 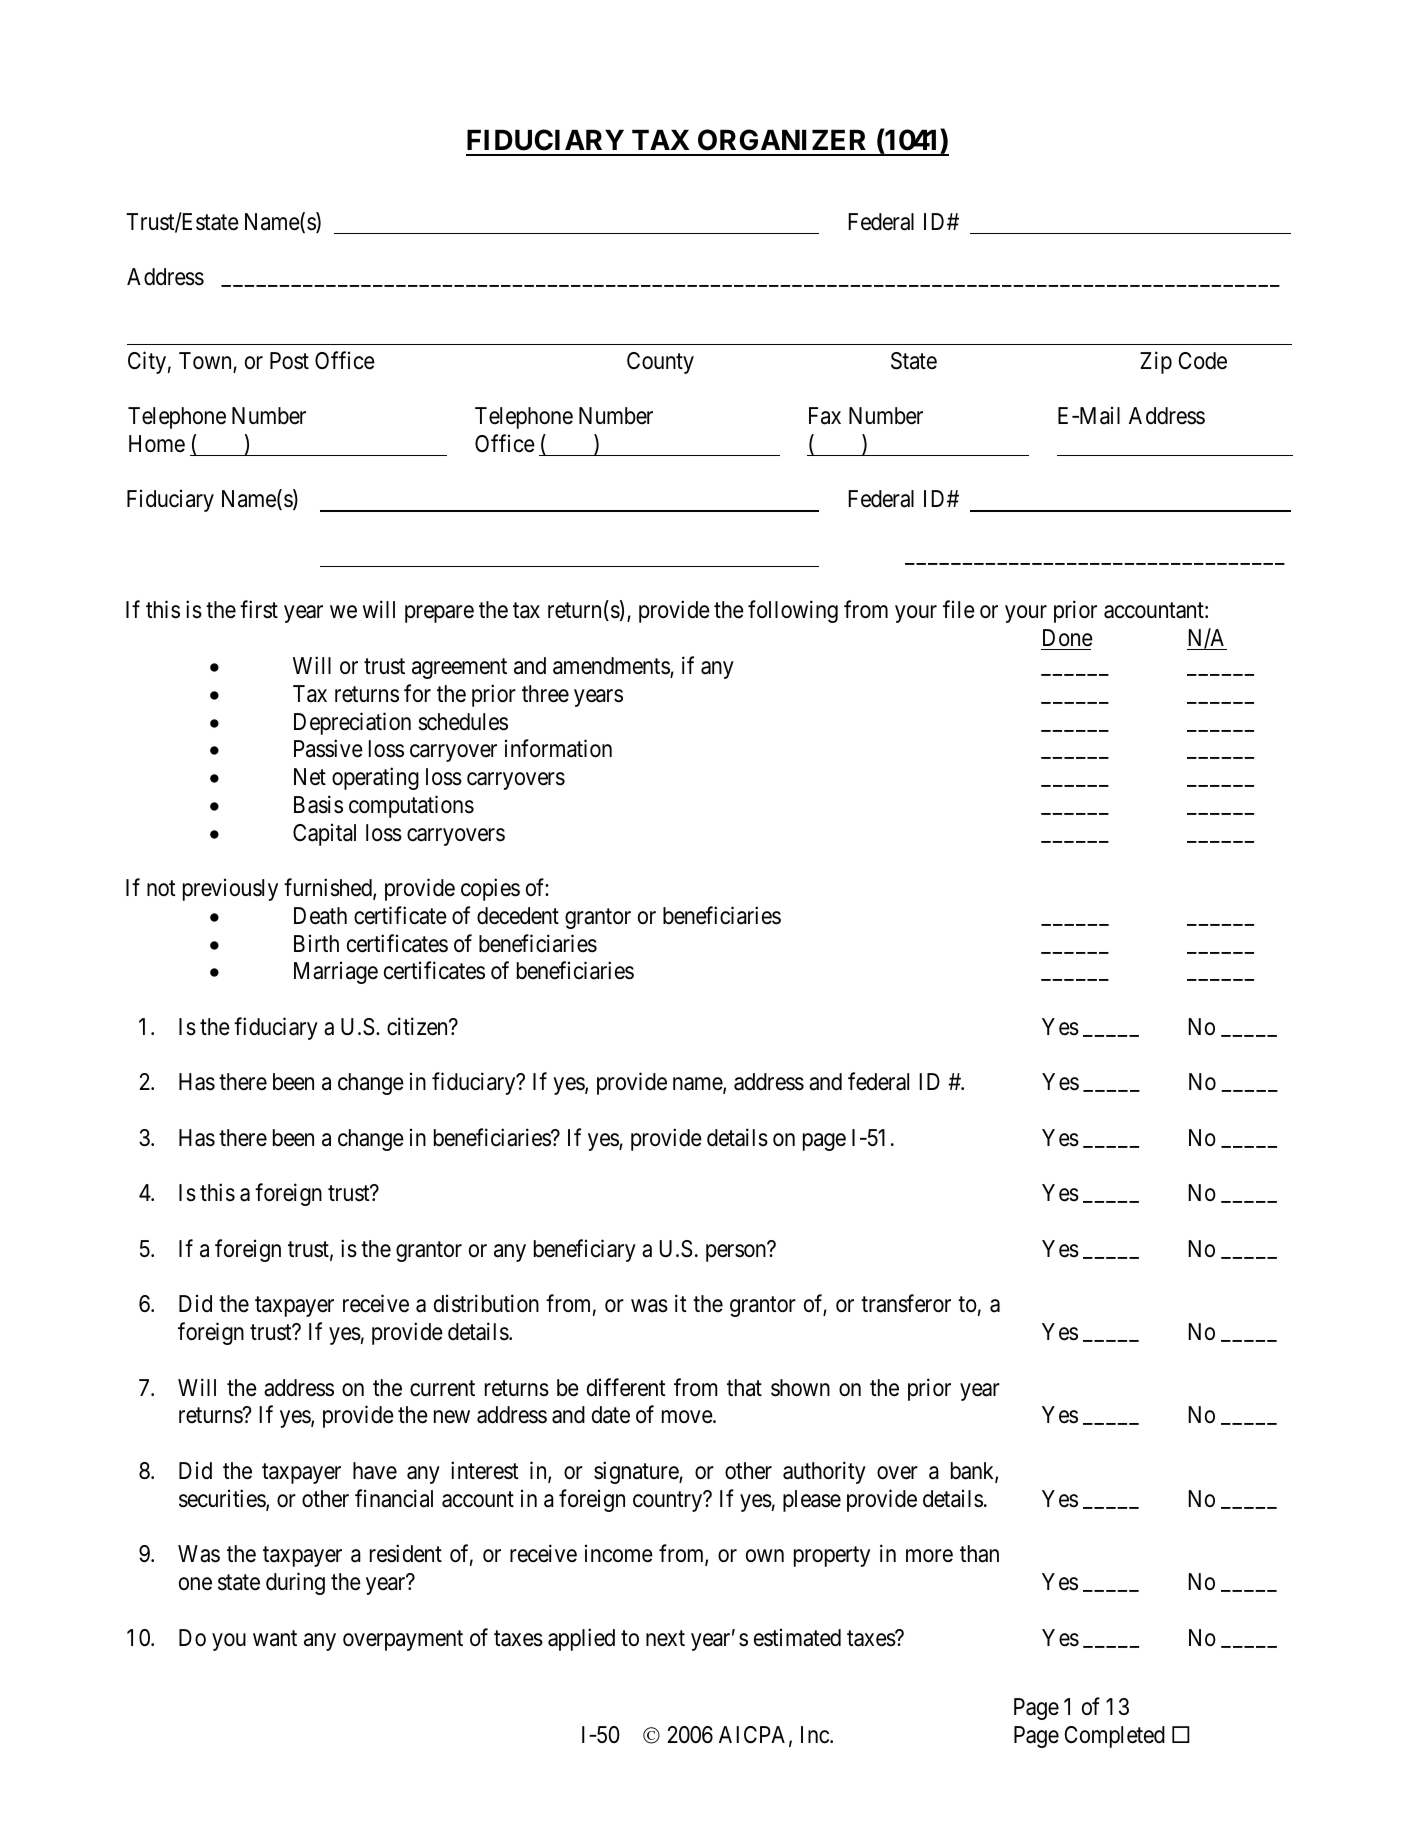 I want to click on transferor, so click(x=906, y=1304).
